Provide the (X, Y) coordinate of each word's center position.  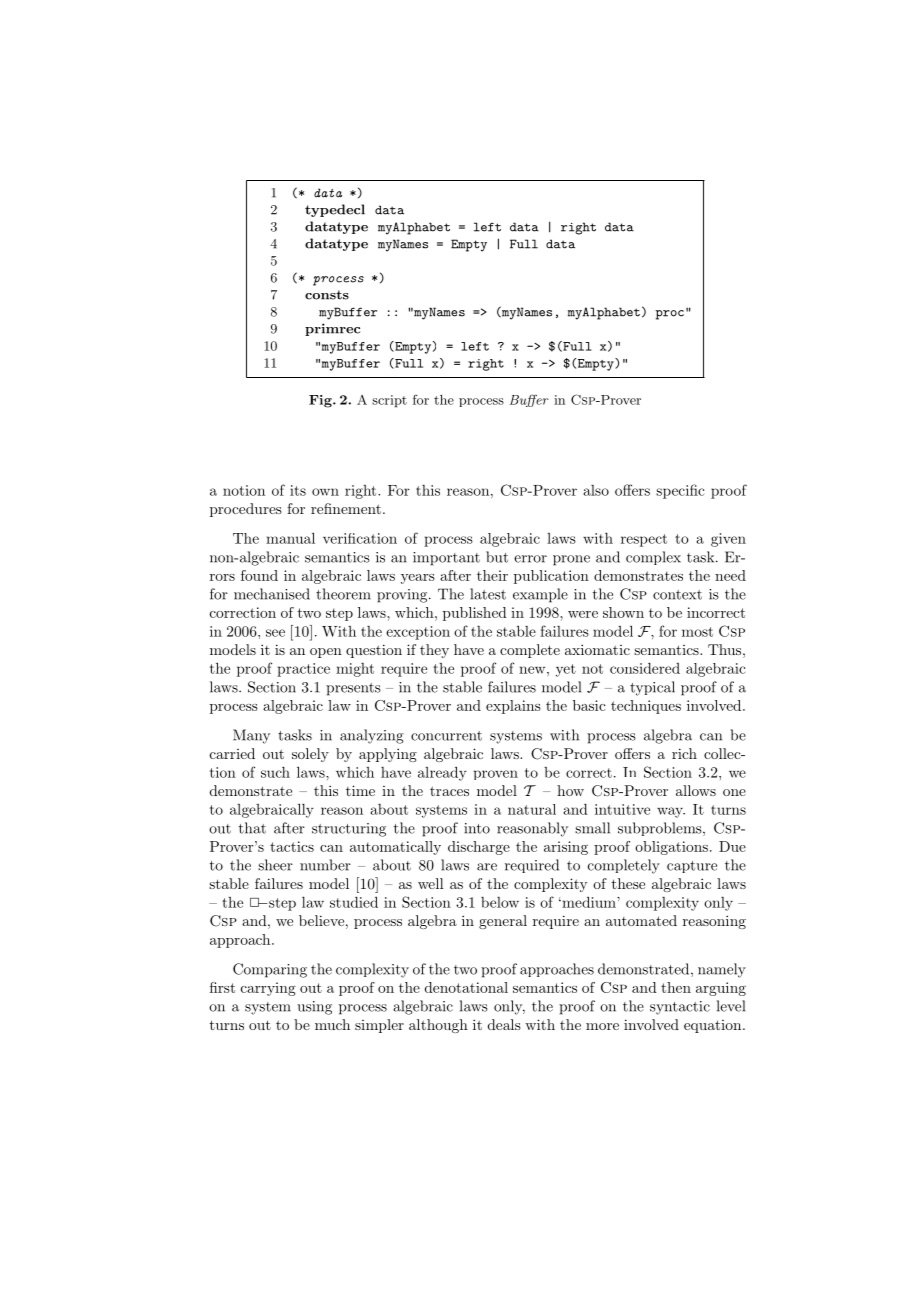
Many (251, 736)
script (389, 401)
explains (513, 707)
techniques (646, 707)
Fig (321, 401)
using (314, 1008)
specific (680, 491)
